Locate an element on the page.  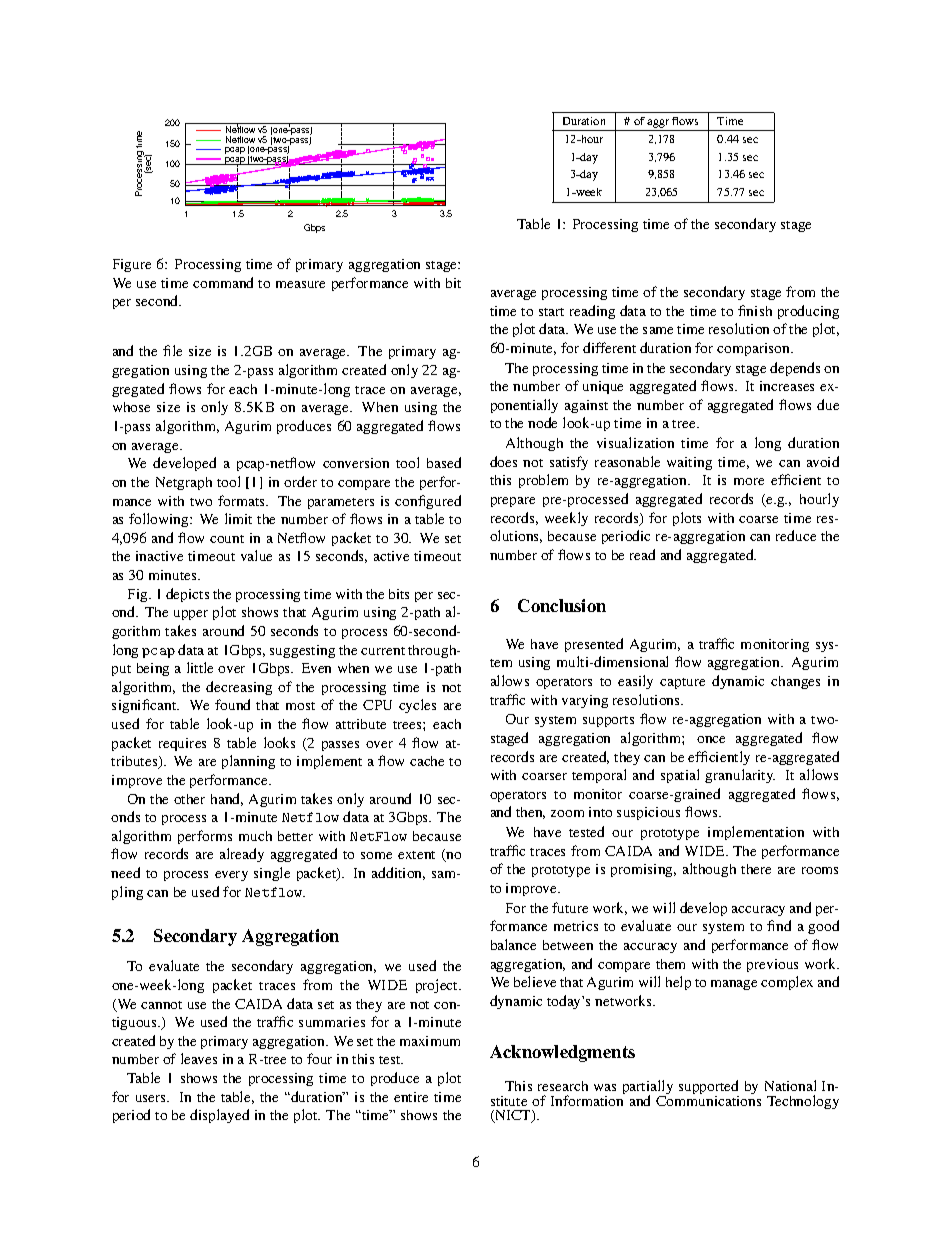
command is located at coordinates (223, 282).
